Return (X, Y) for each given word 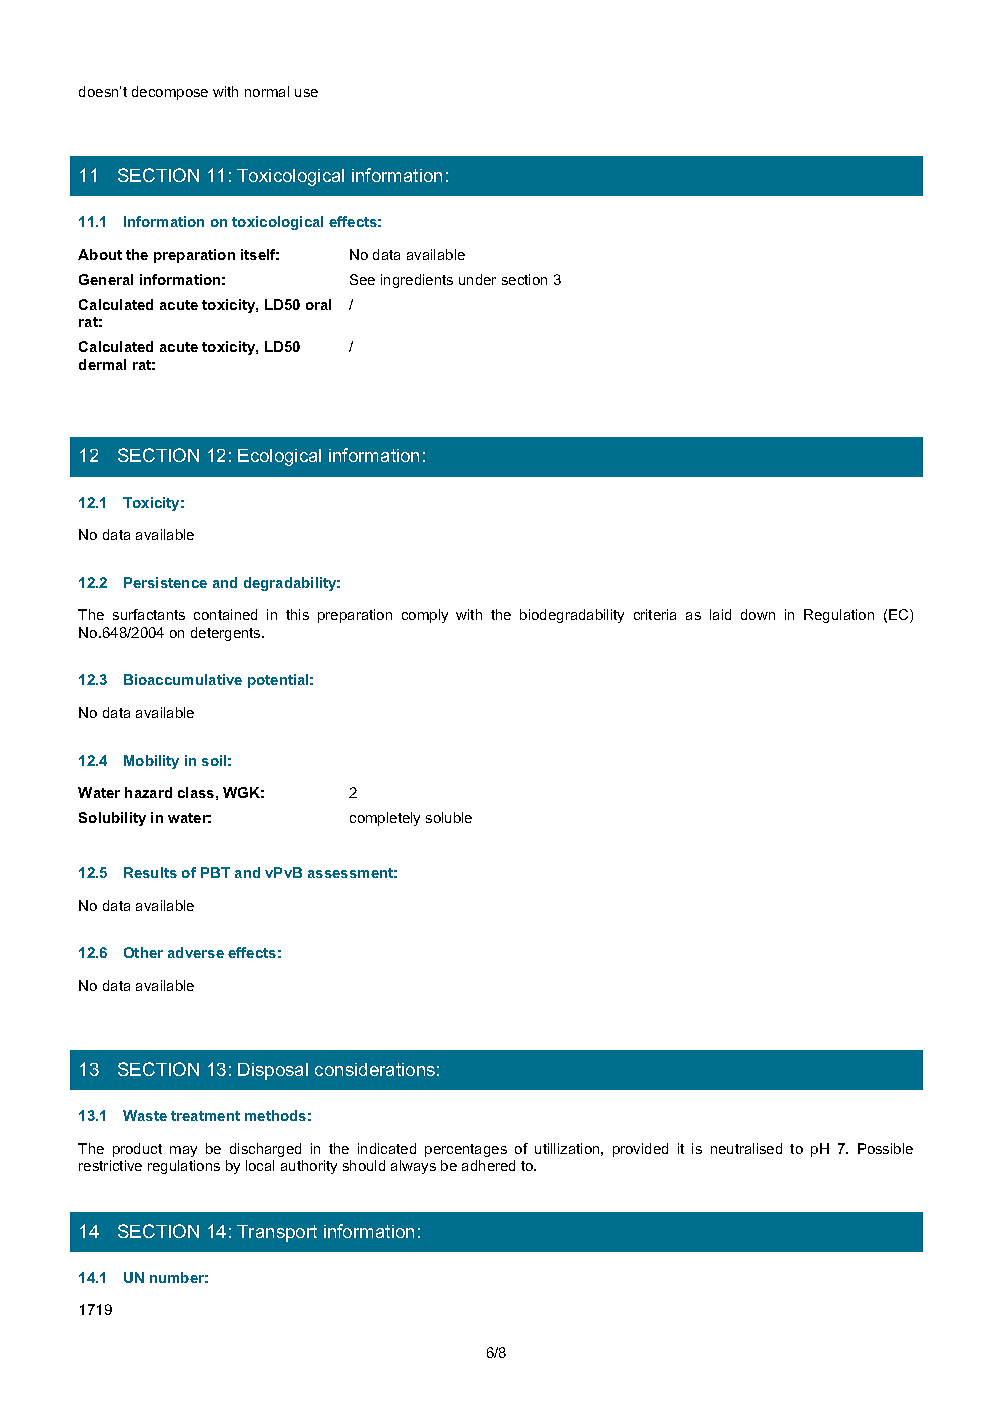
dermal (102, 364)
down (758, 614)
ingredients (417, 281)
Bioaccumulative (183, 679)
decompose (170, 93)
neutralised (746, 1148)
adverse (196, 952)
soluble (449, 817)
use (306, 93)
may (183, 1151)
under (477, 279)
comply (425, 616)
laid (720, 614)
